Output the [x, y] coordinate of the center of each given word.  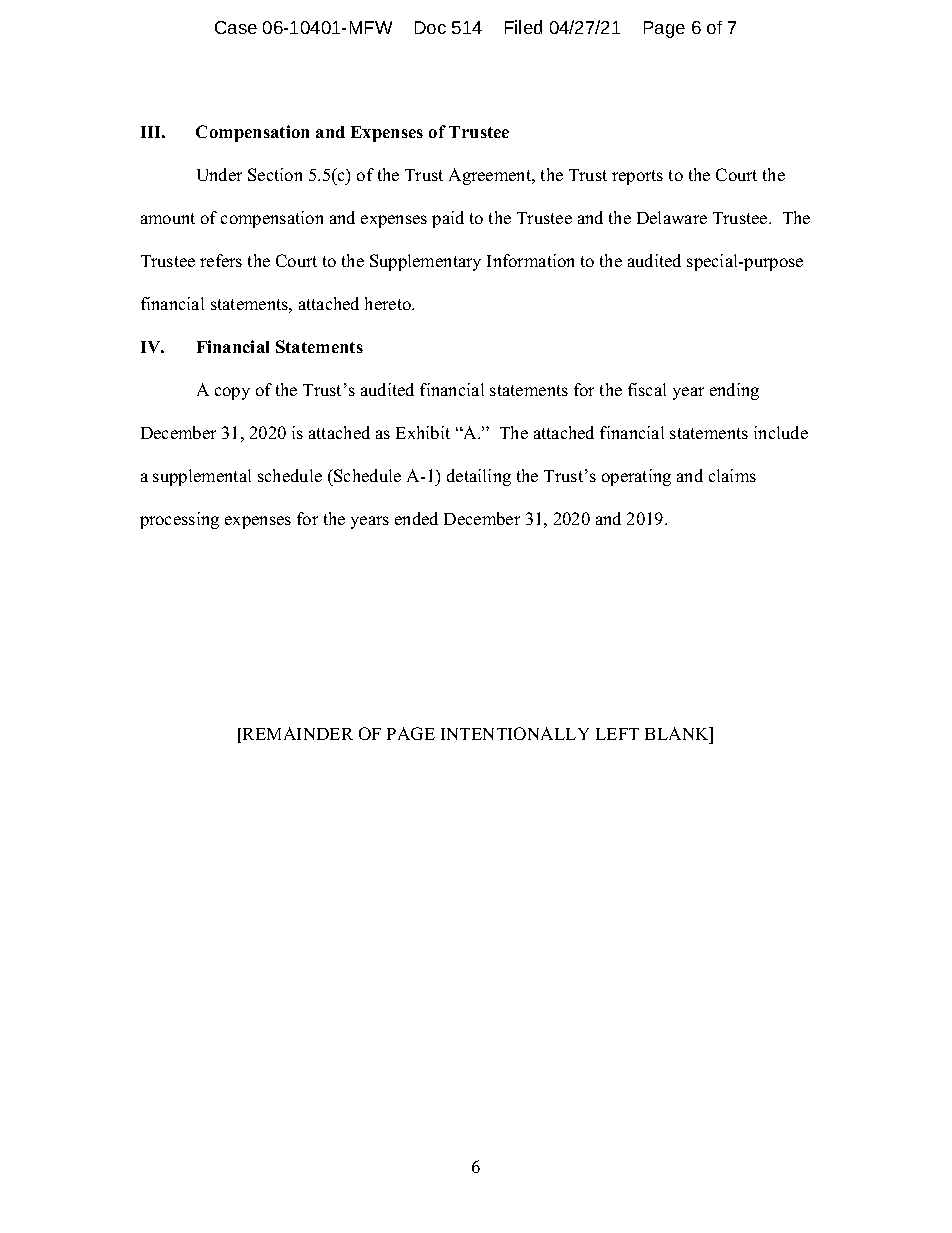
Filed [523, 27]
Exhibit [423, 432]
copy [232, 393]
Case [236, 27]
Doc [430, 27]
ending [734, 391]
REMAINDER [298, 733]
